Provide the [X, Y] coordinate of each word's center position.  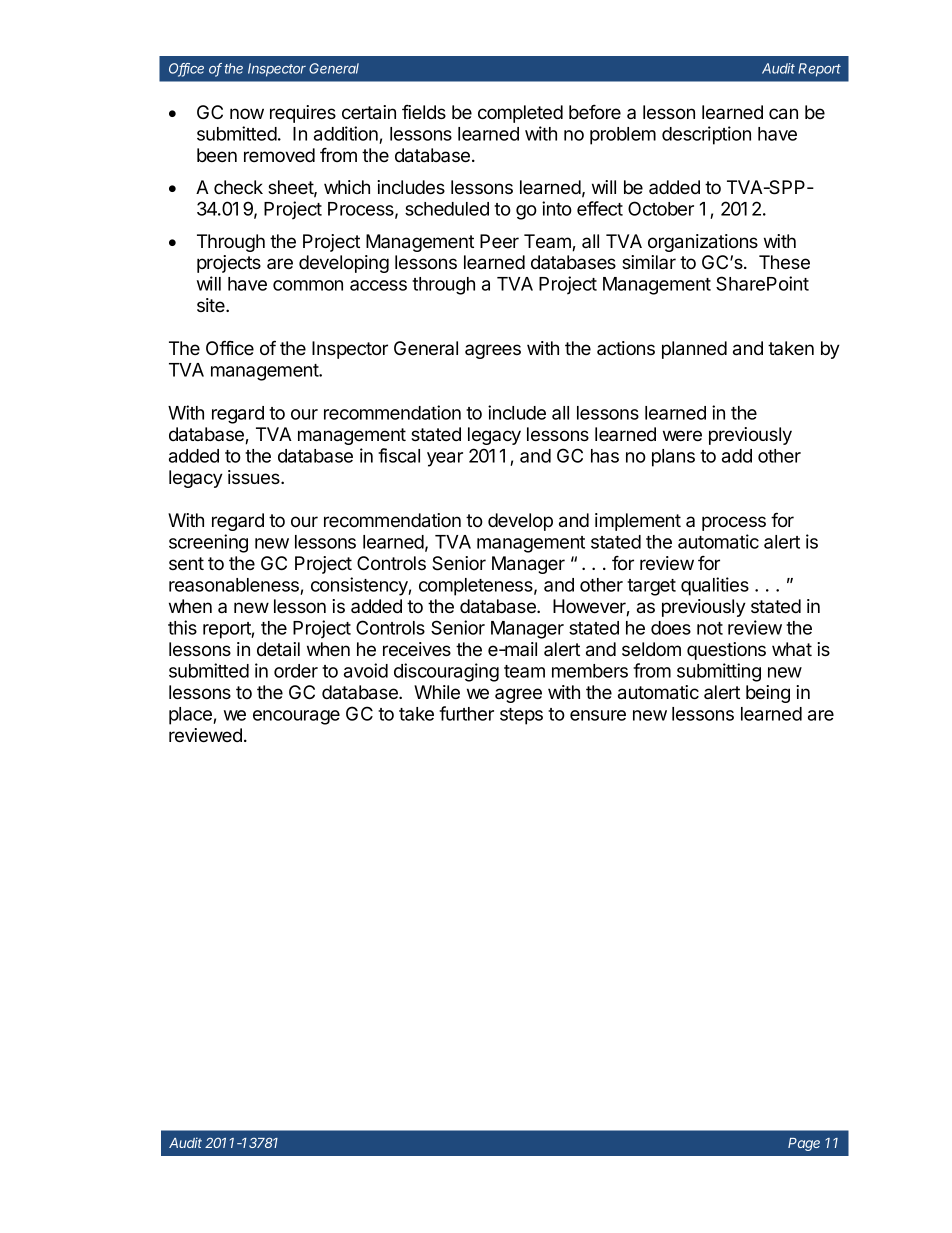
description [706, 135]
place [191, 716]
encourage [296, 717]
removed [279, 155]
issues [255, 477]
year [445, 459]
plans [673, 458]
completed [520, 114]
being [768, 694]
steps [521, 716]
